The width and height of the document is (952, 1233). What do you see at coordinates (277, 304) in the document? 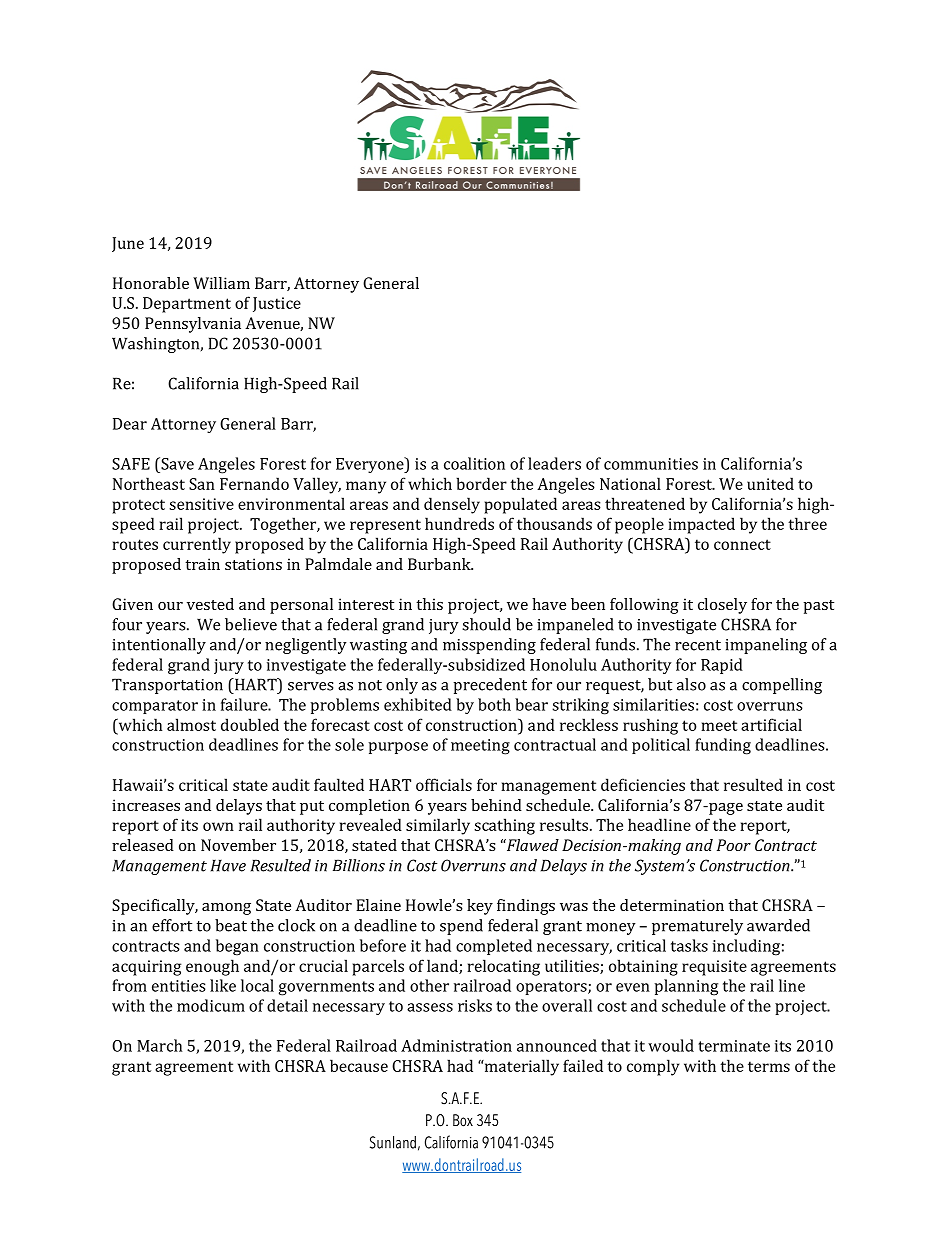
I see `Justice` at bounding box center [277, 304].
